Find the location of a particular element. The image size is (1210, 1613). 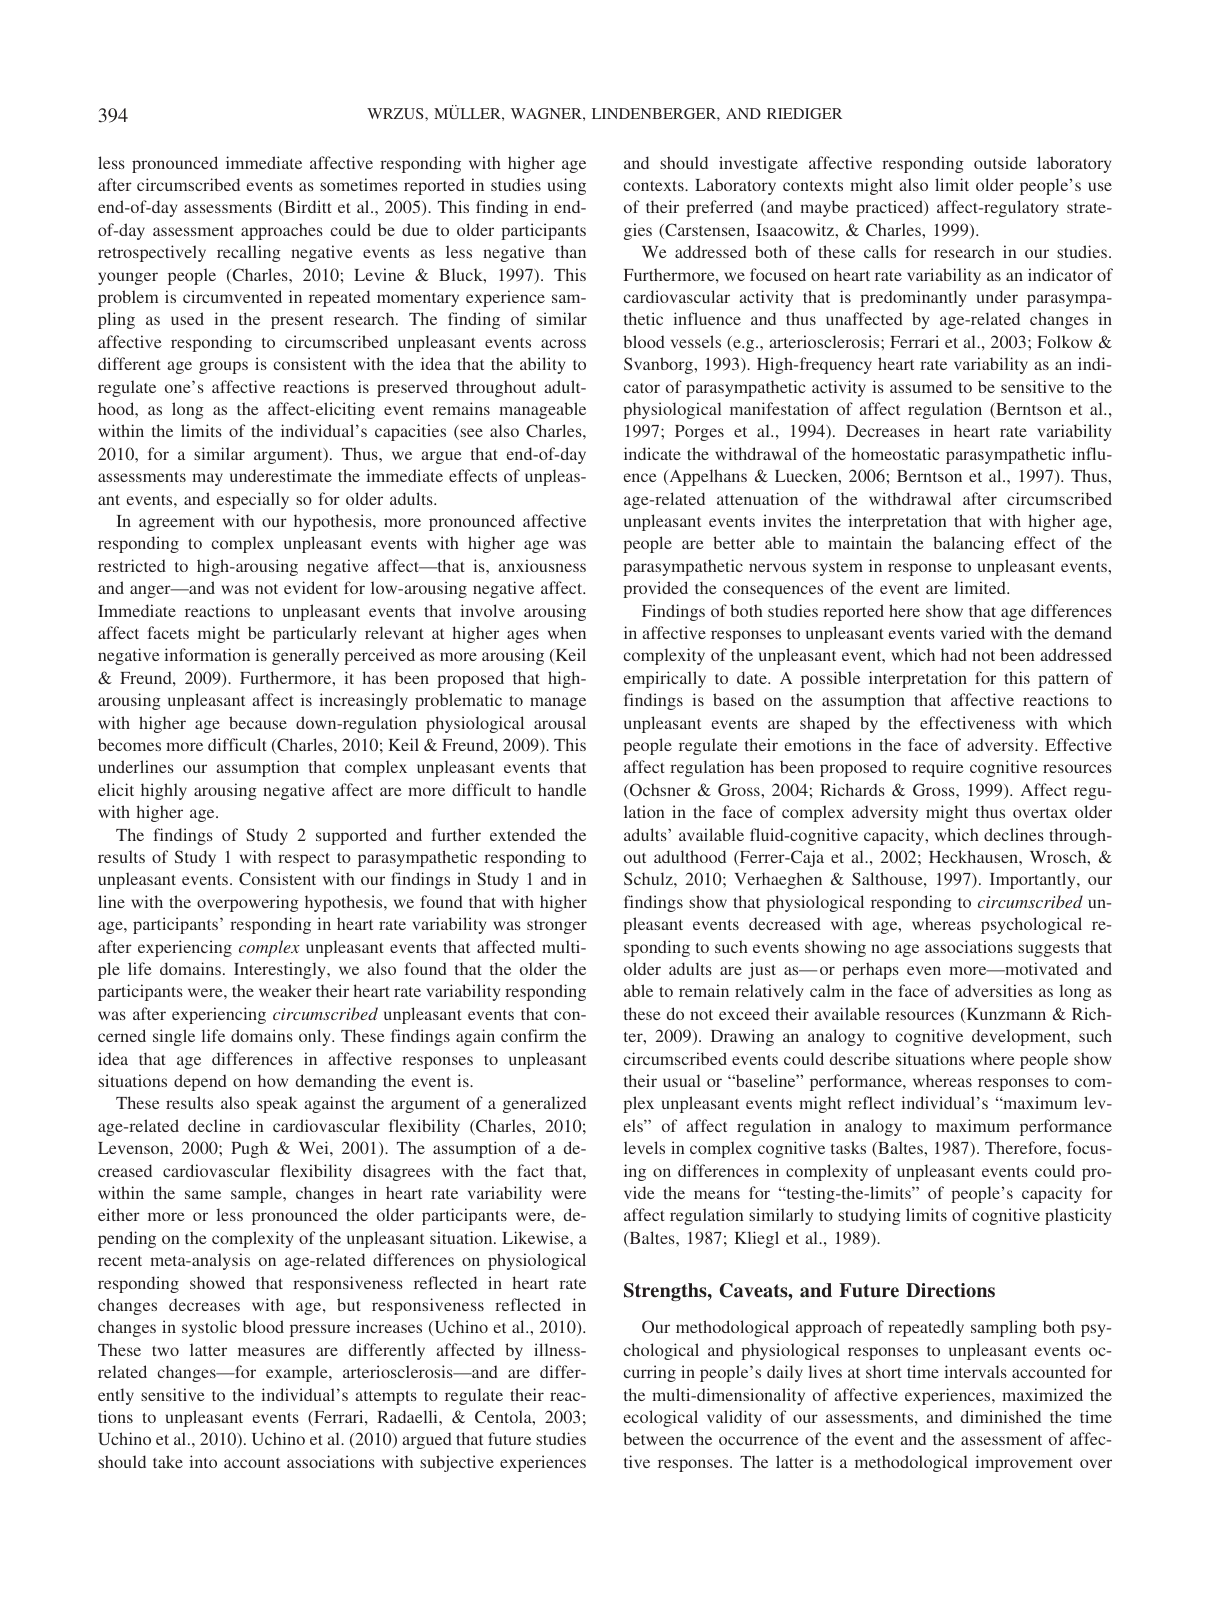

Pugh is located at coordinates (249, 1149).
